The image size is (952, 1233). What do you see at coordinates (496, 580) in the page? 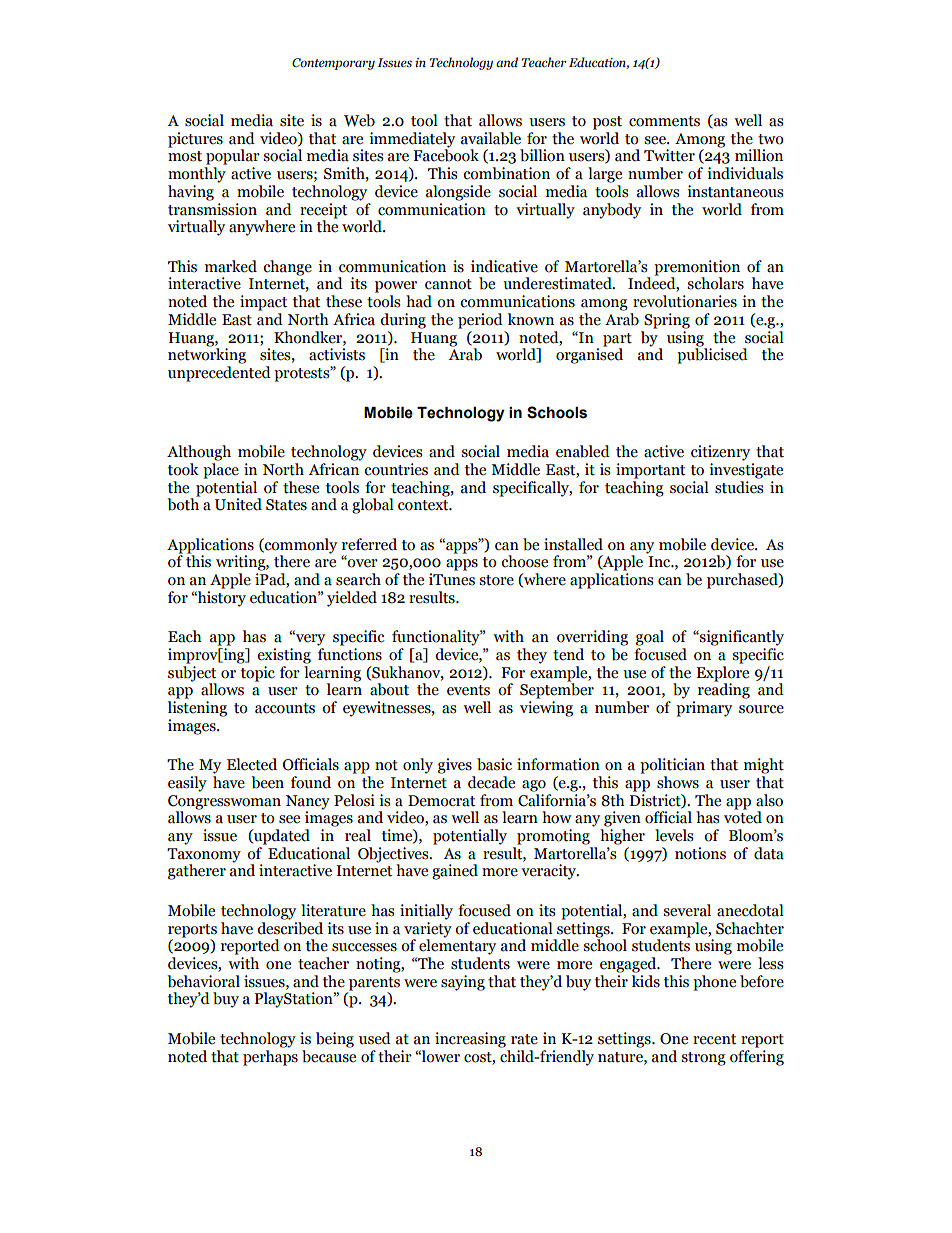
I see `store` at bounding box center [496, 580].
